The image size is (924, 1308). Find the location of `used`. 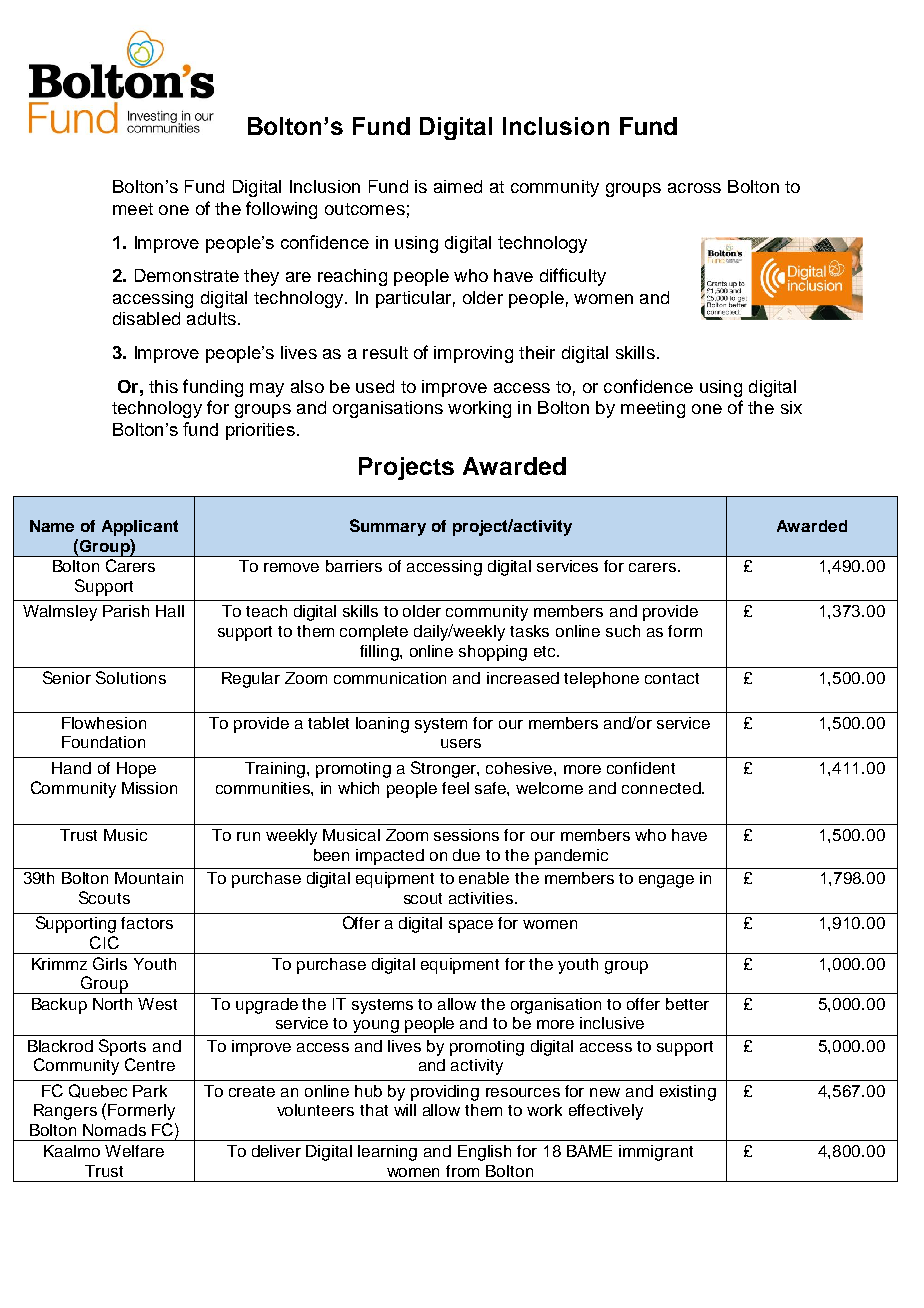

used is located at coordinates (375, 386).
